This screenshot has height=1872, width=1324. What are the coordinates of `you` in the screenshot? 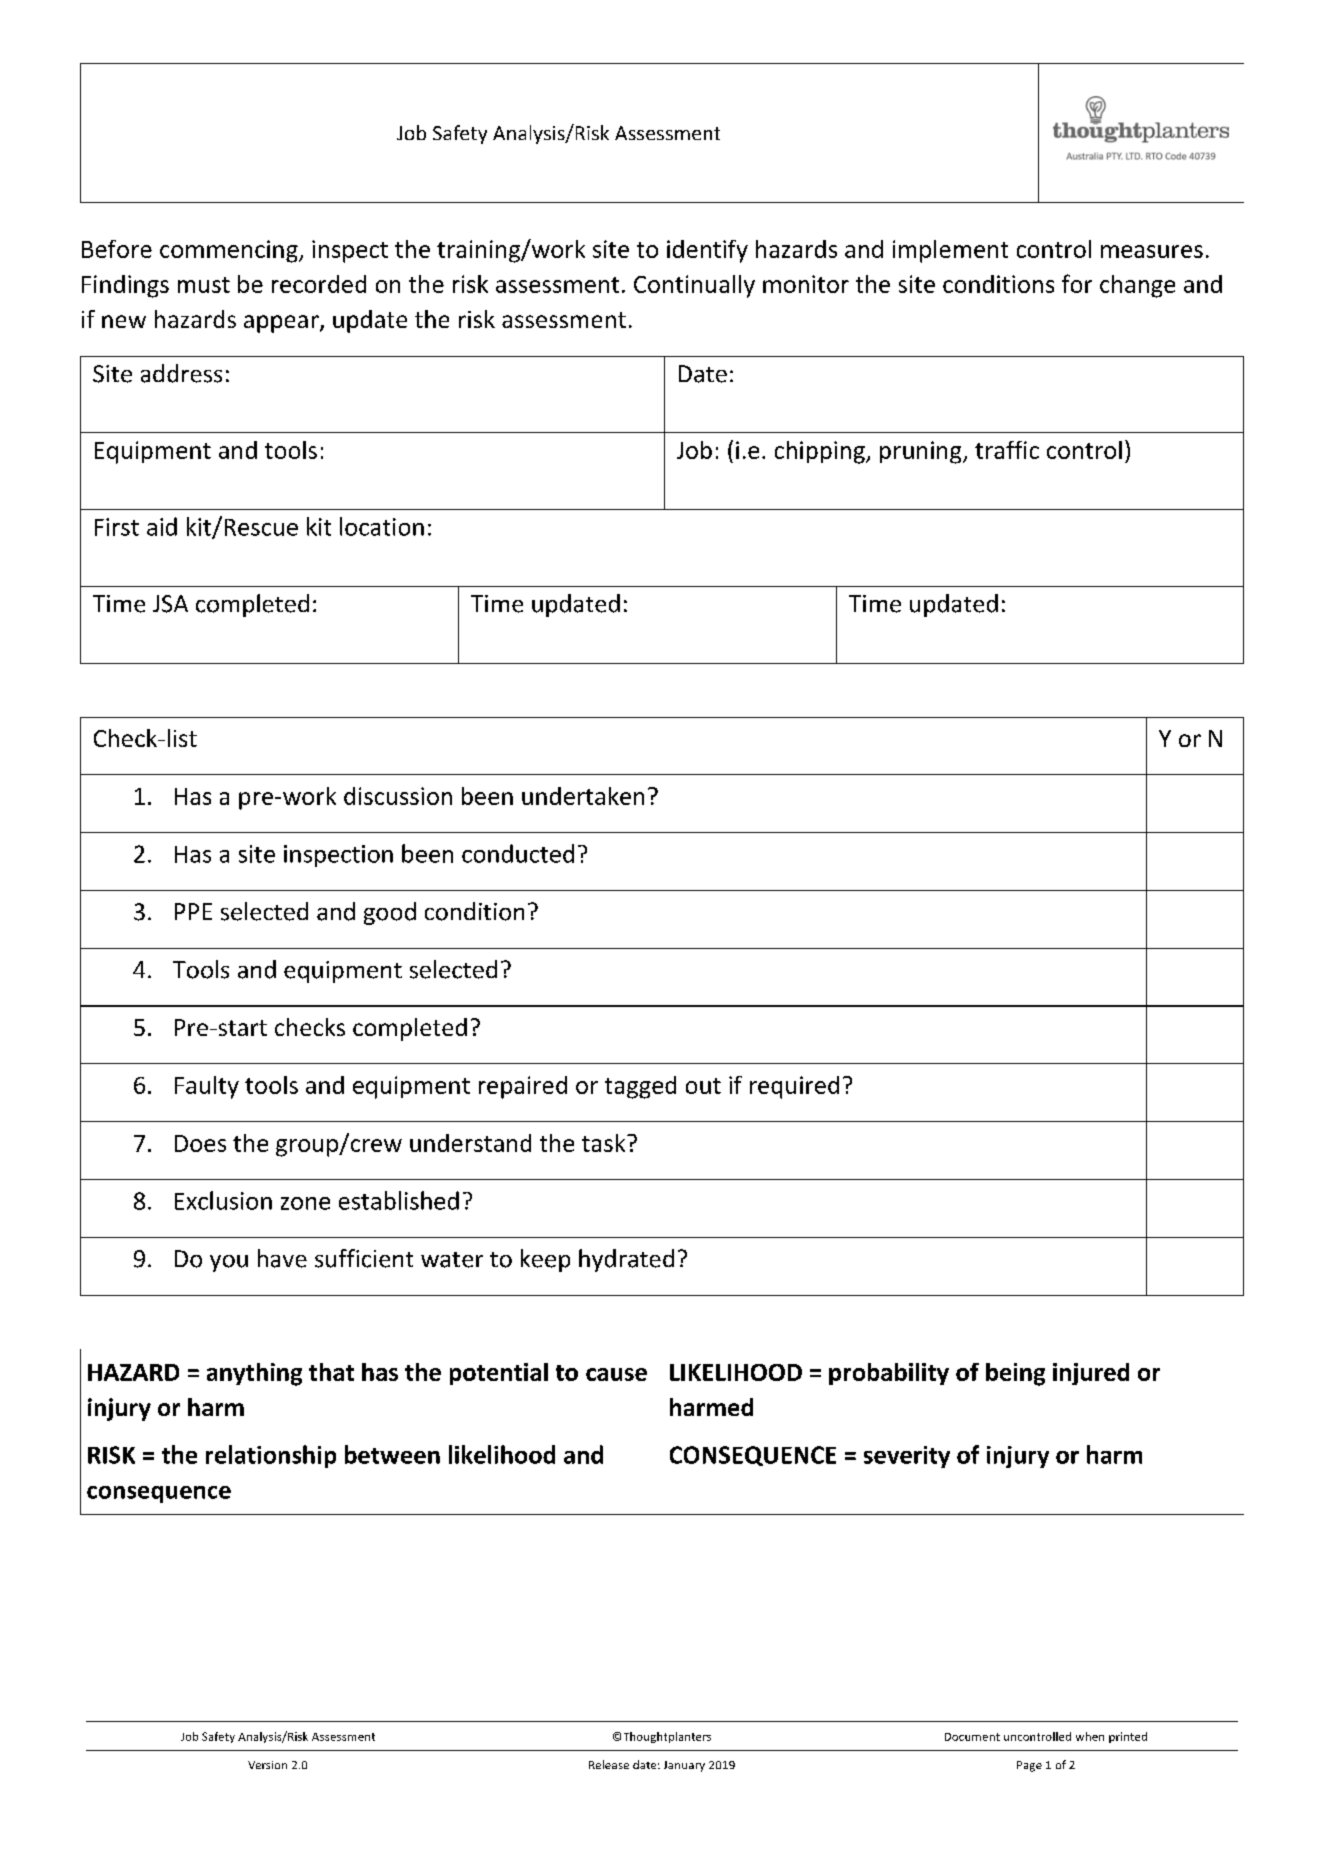 It's located at (229, 1263).
